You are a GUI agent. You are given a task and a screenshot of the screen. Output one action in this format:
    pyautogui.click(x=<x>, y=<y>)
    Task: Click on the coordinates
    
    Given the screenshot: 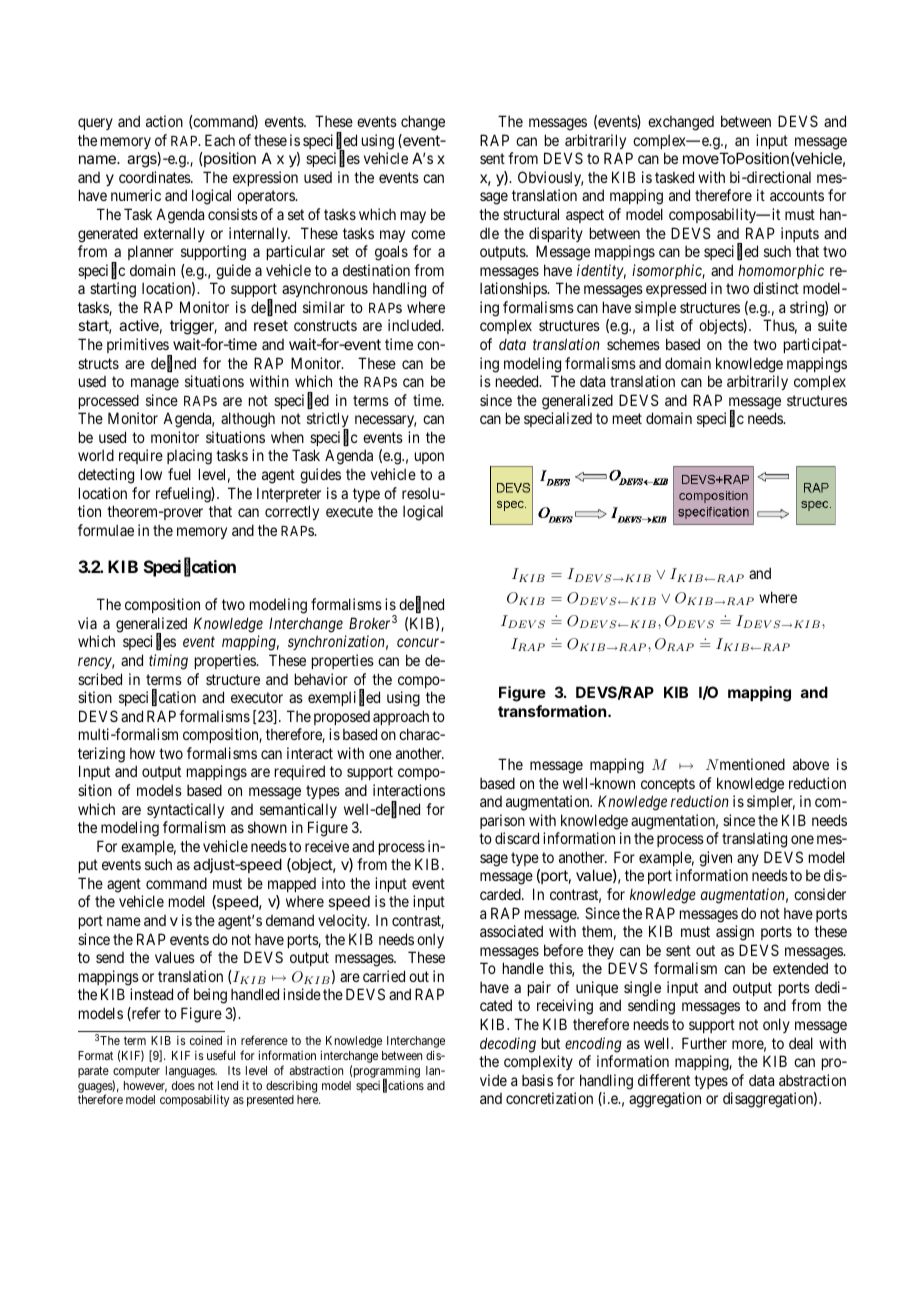 What is the action you would take?
    pyautogui.click(x=155, y=177)
